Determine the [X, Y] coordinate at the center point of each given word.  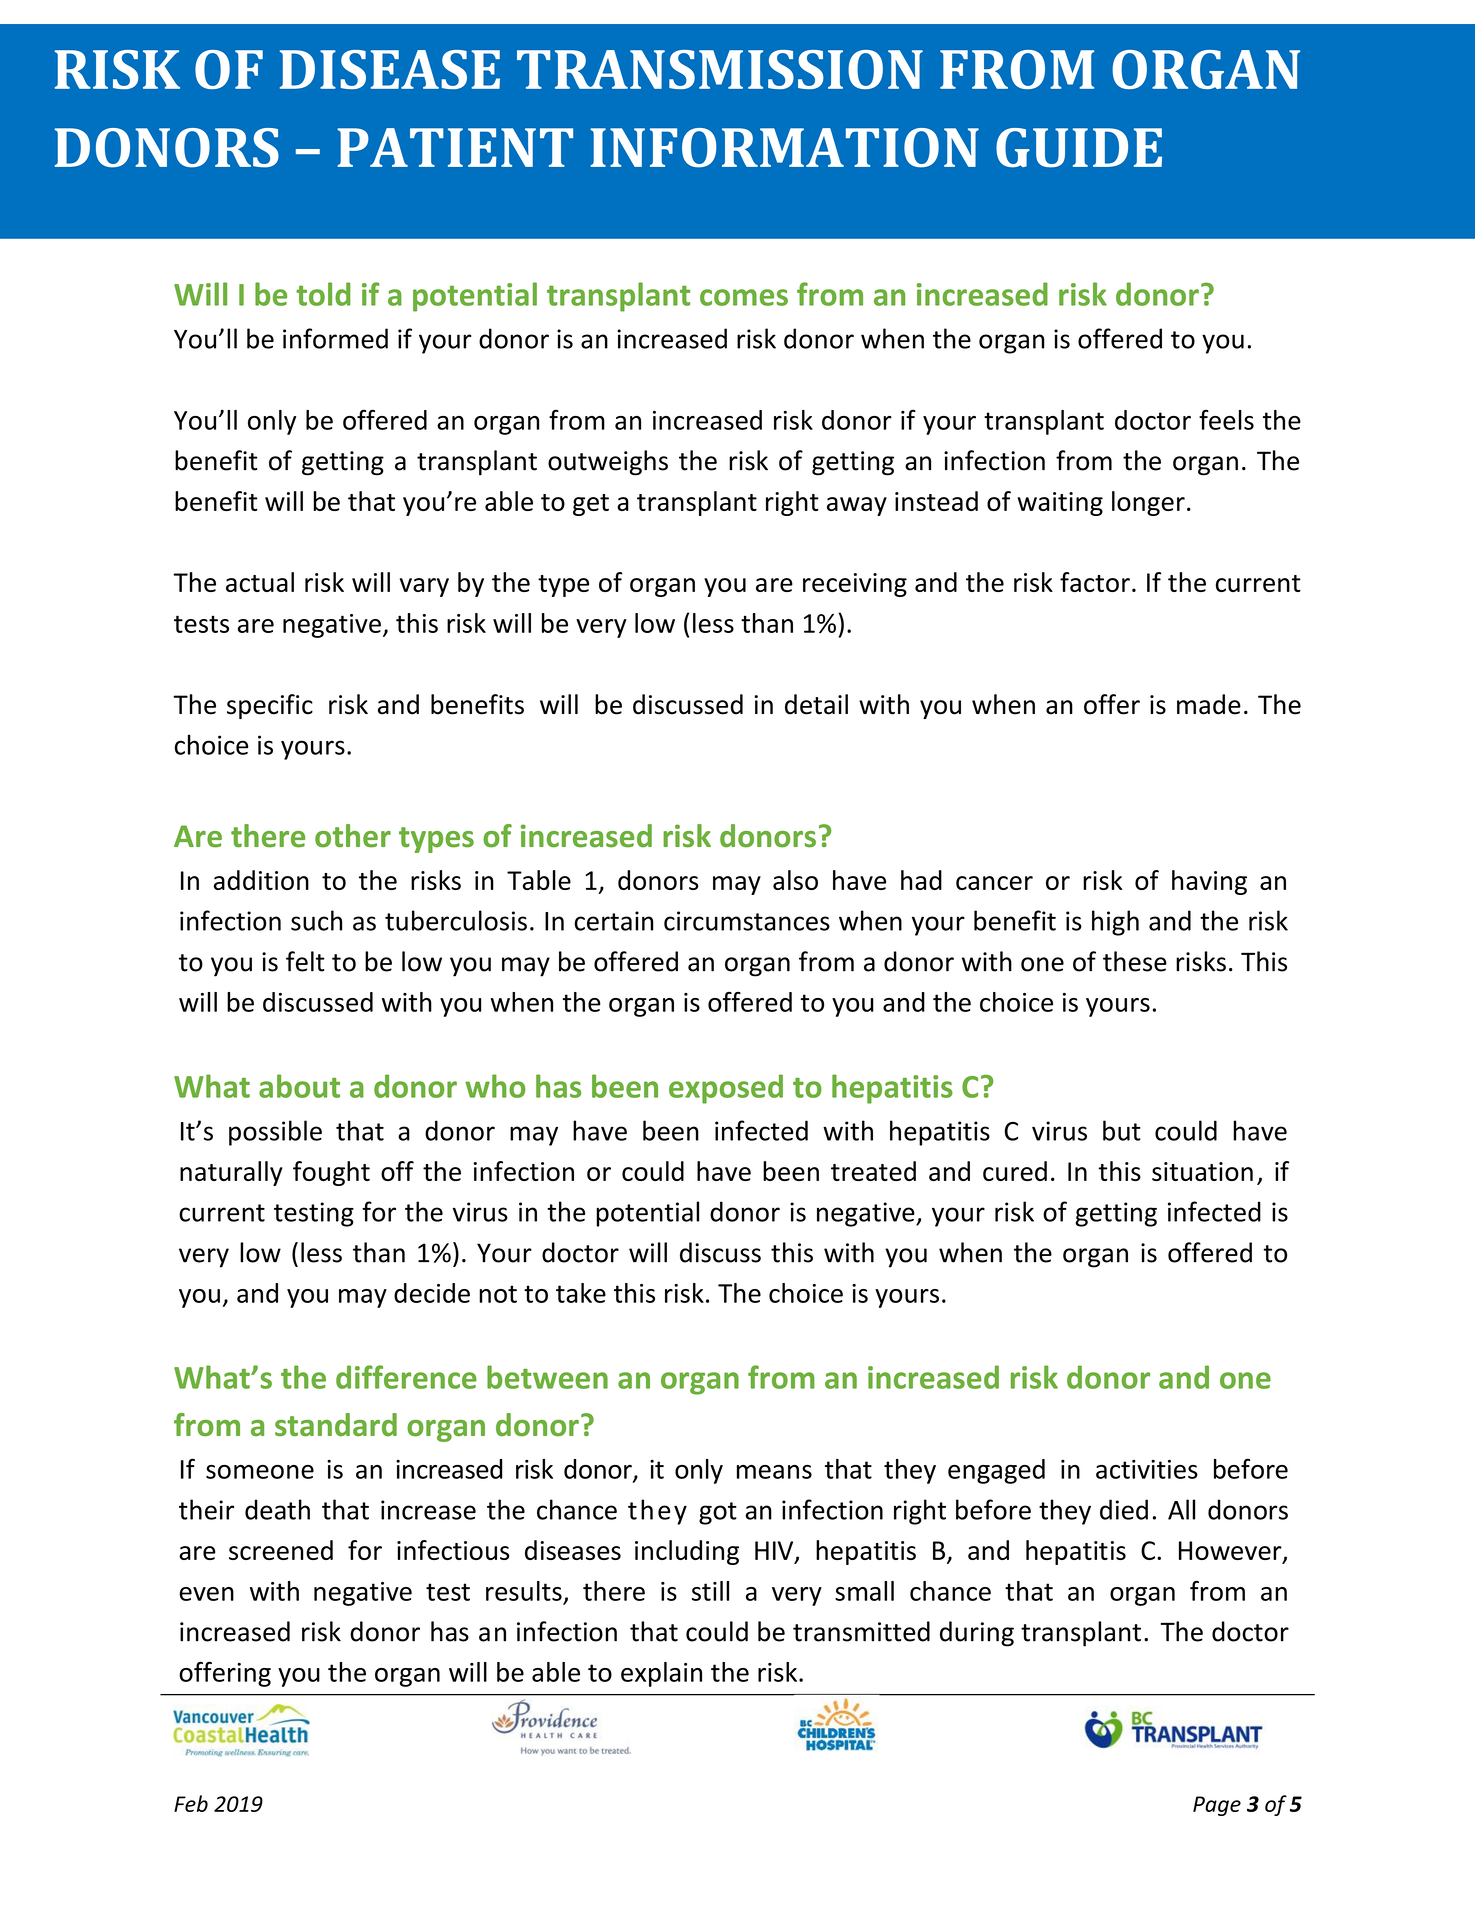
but [1122, 1130]
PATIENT [455, 147]
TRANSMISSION [720, 69]
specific [270, 706]
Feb [191, 1803]
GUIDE [1079, 148]
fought [331, 1173]
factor [1095, 582]
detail [816, 704]
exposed [726, 1089]
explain [661, 1674]
